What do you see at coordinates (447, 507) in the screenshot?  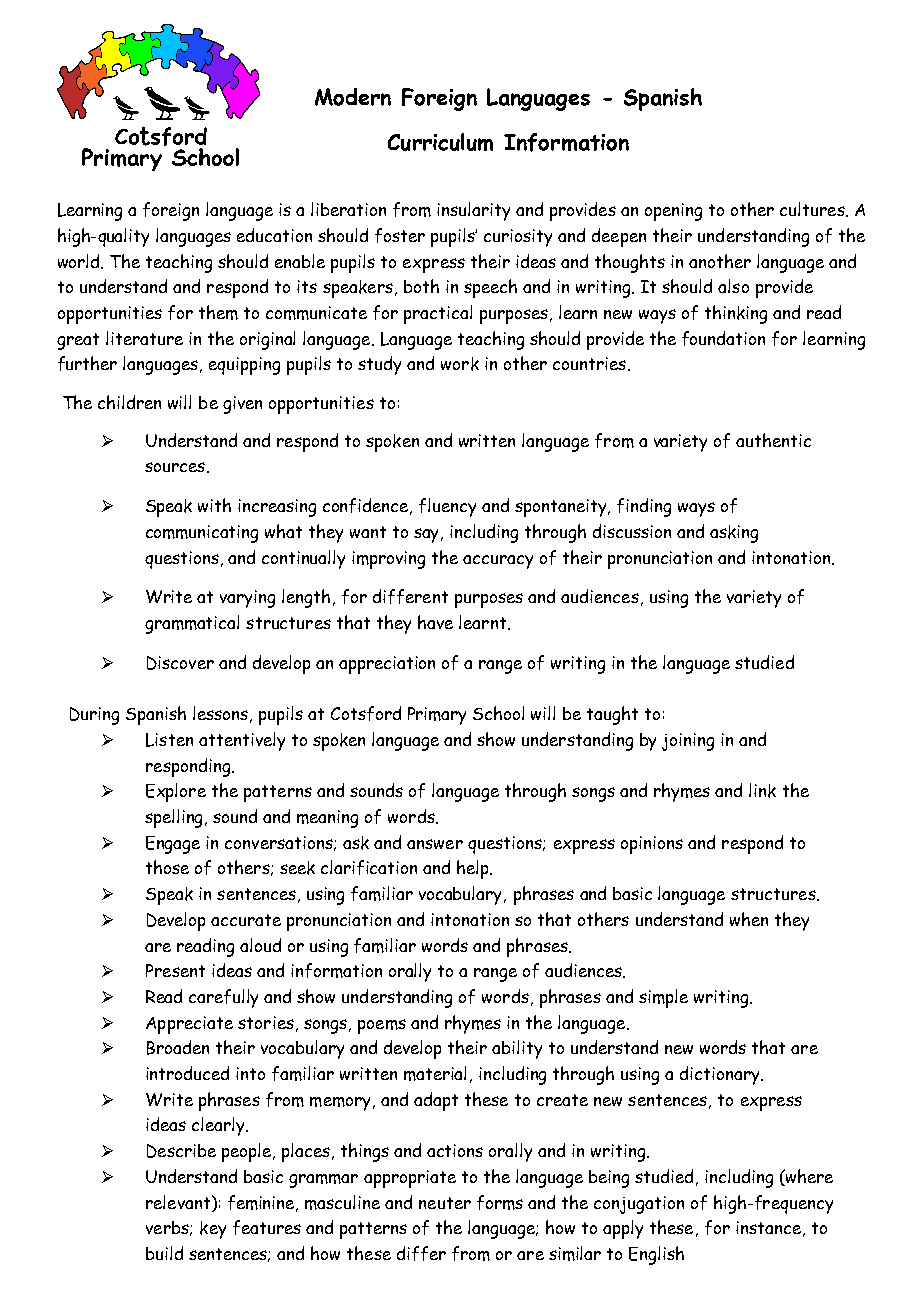 I see `fluency` at bounding box center [447, 507].
